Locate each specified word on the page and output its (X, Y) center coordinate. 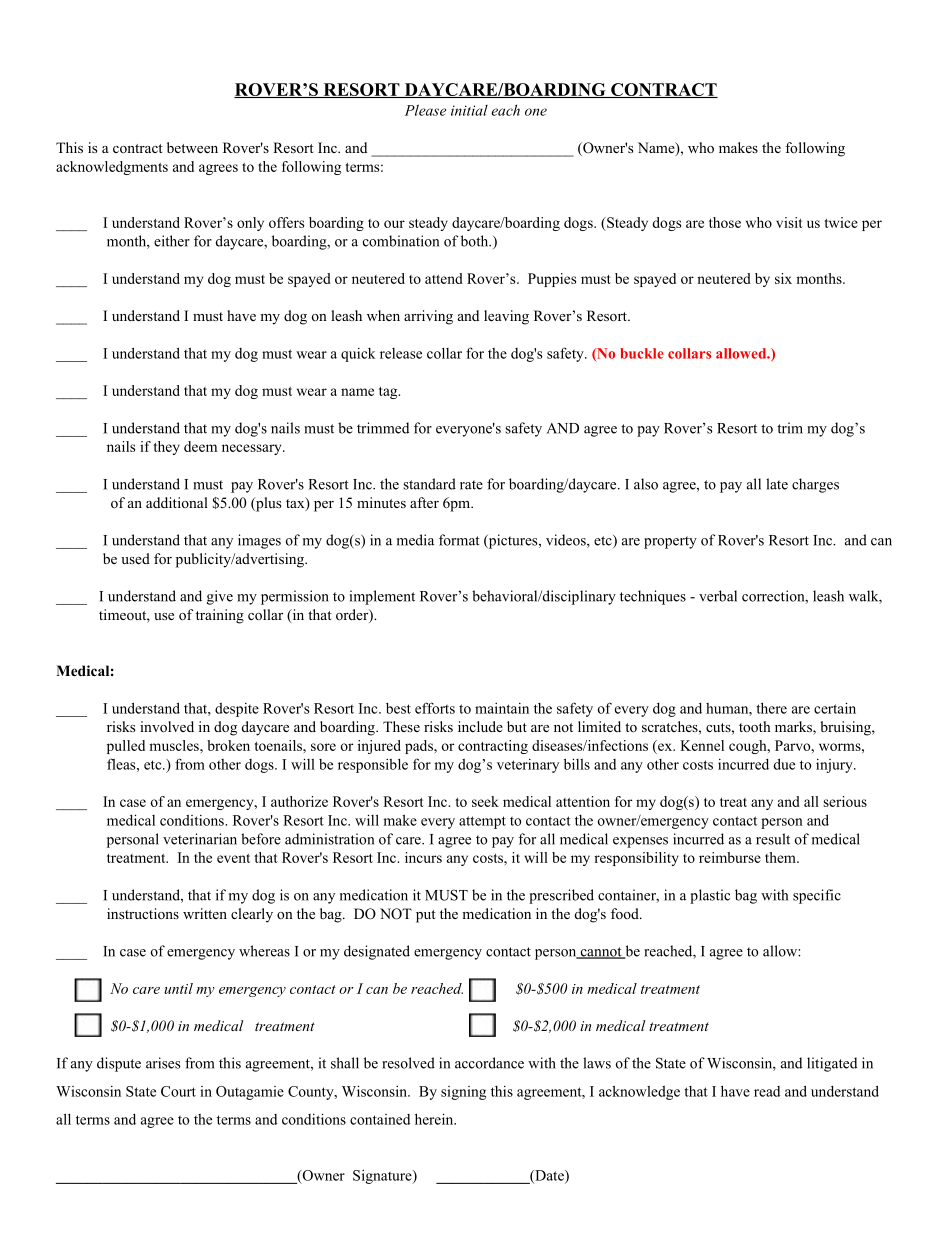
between (192, 147)
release (401, 353)
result (773, 839)
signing (463, 1093)
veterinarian (200, 839)
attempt (482, 822)
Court (178, 1091)
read (767, 1091)
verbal (718, 596)
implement (382, 597)
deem (200, 446)
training (220, 616)
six (783, 278)
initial (469, 110)
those (725, 222)
